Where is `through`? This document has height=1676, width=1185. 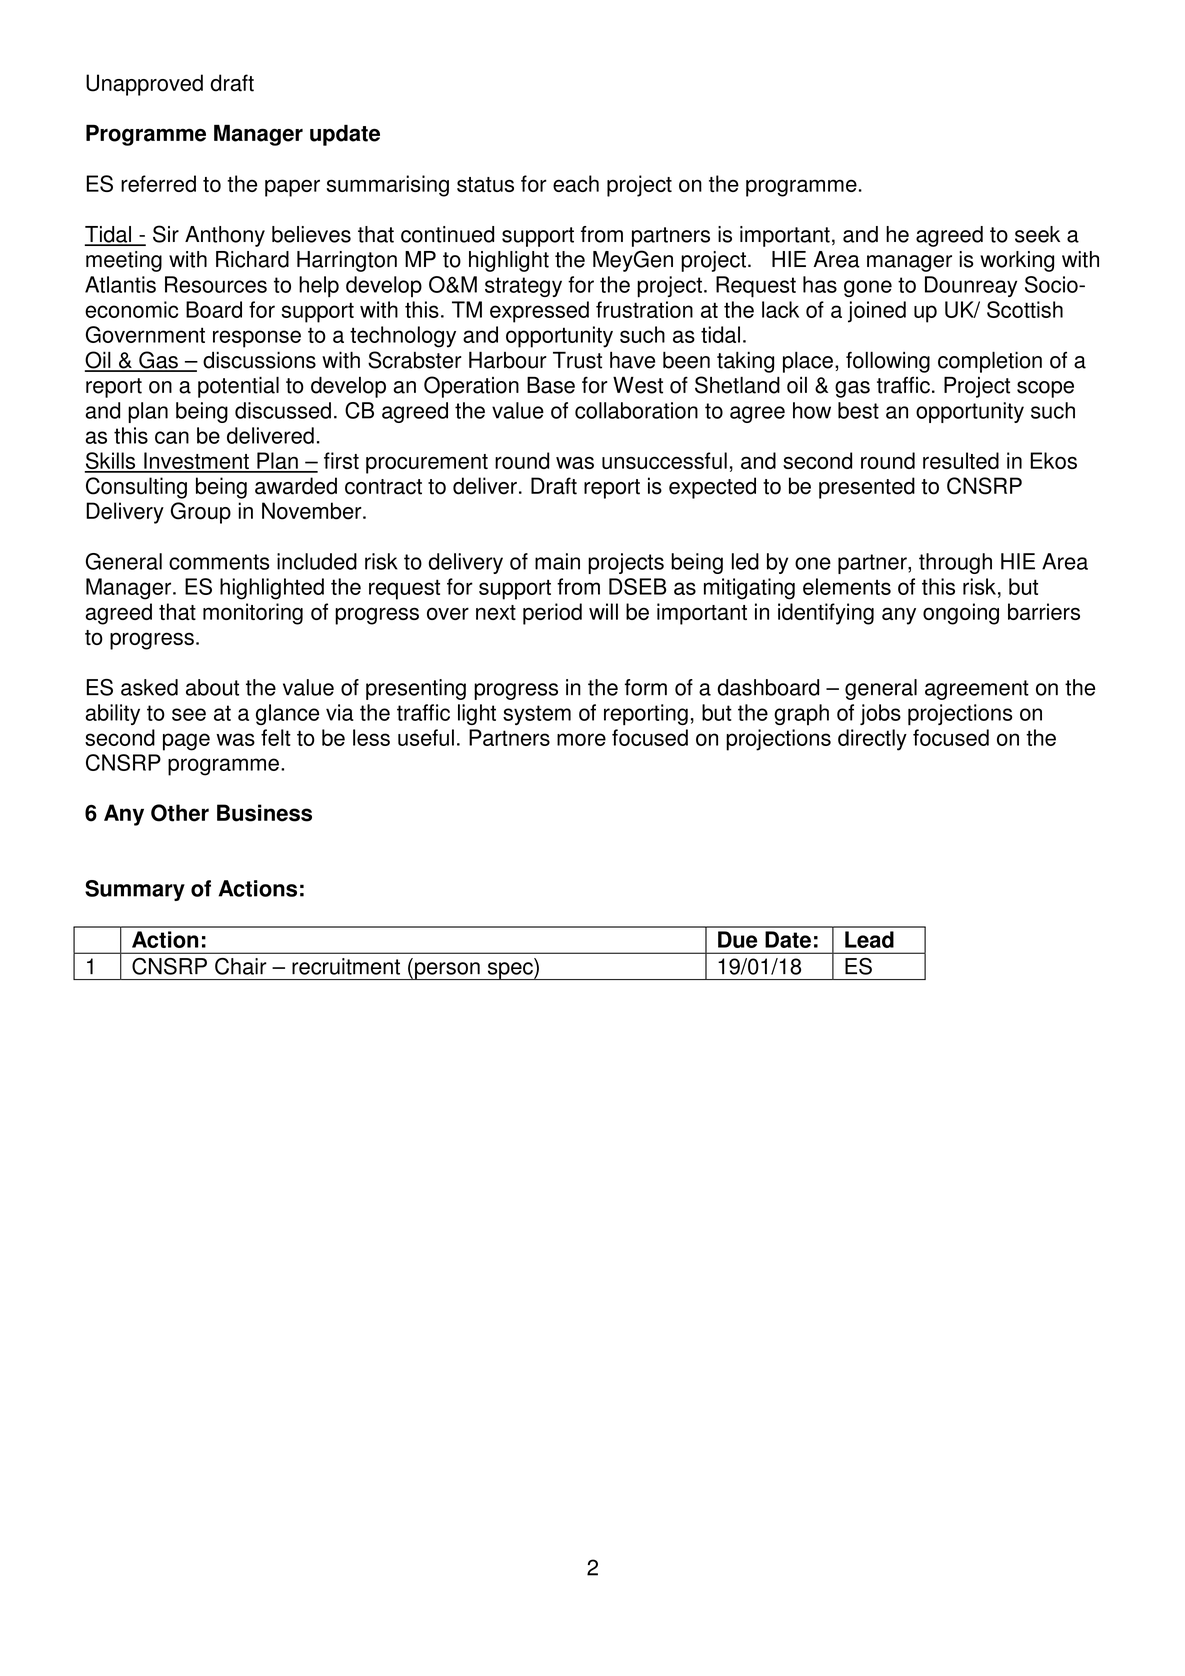
through is located at coordinates (955, 563).
